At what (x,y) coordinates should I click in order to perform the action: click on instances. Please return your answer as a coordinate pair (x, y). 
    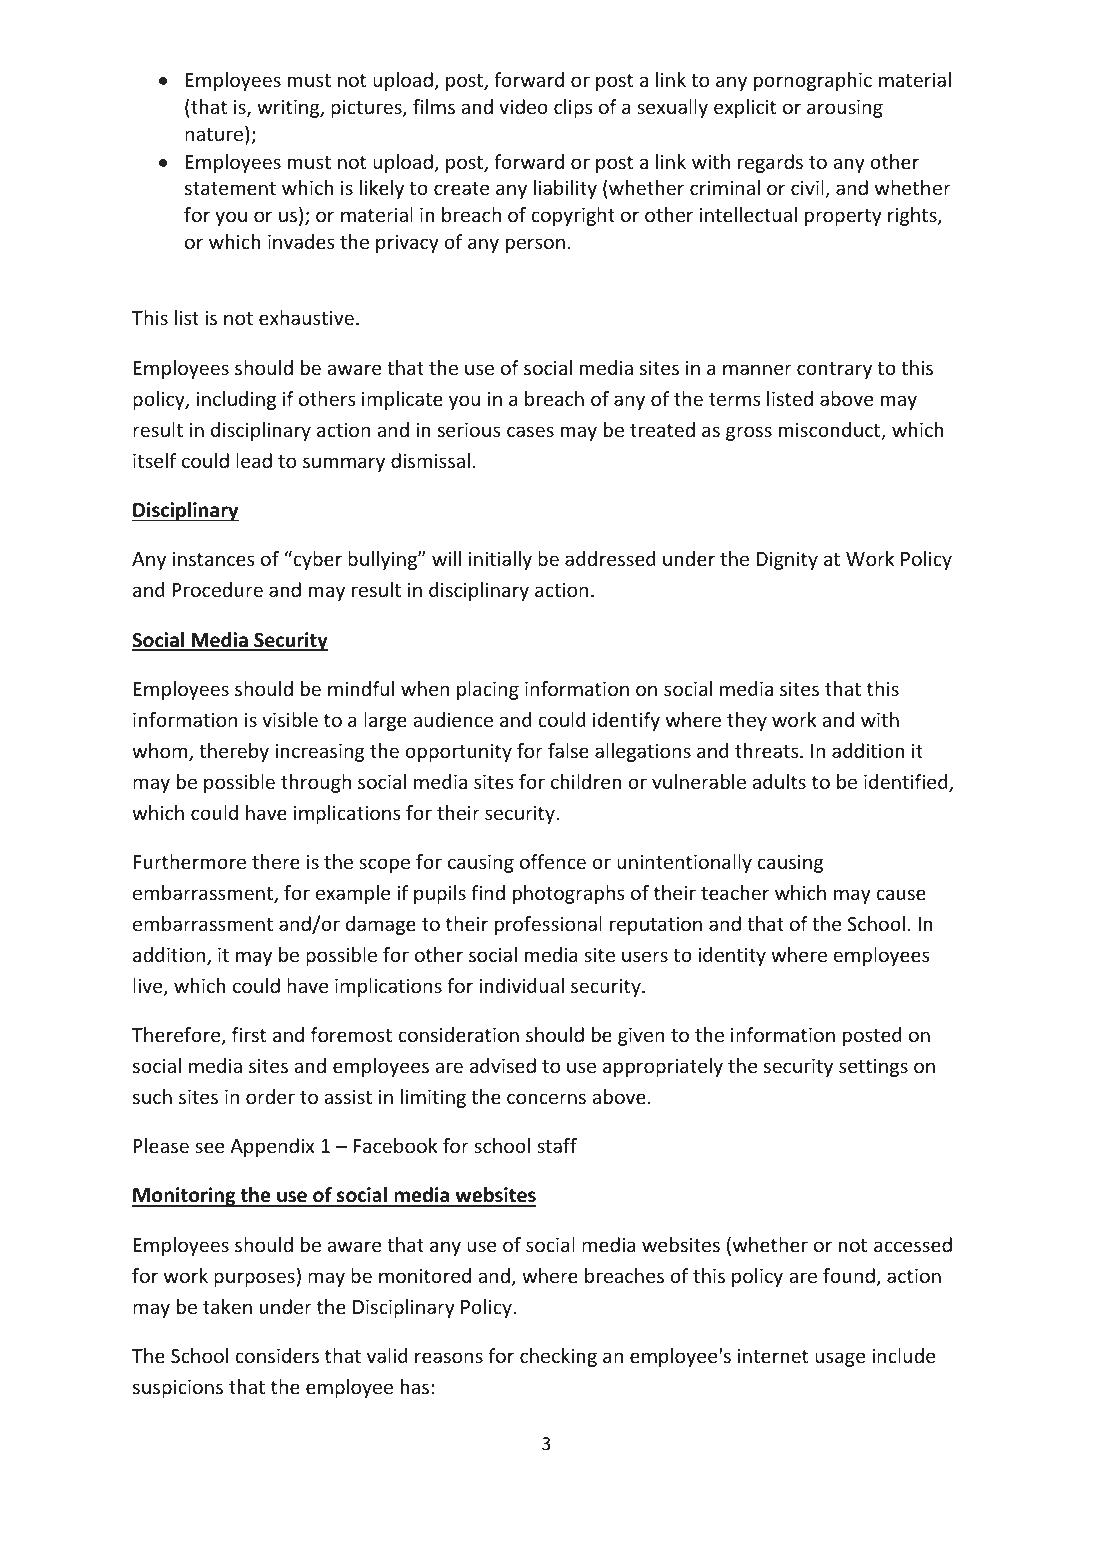
    Looking at the image, I should click on (213, 559).
